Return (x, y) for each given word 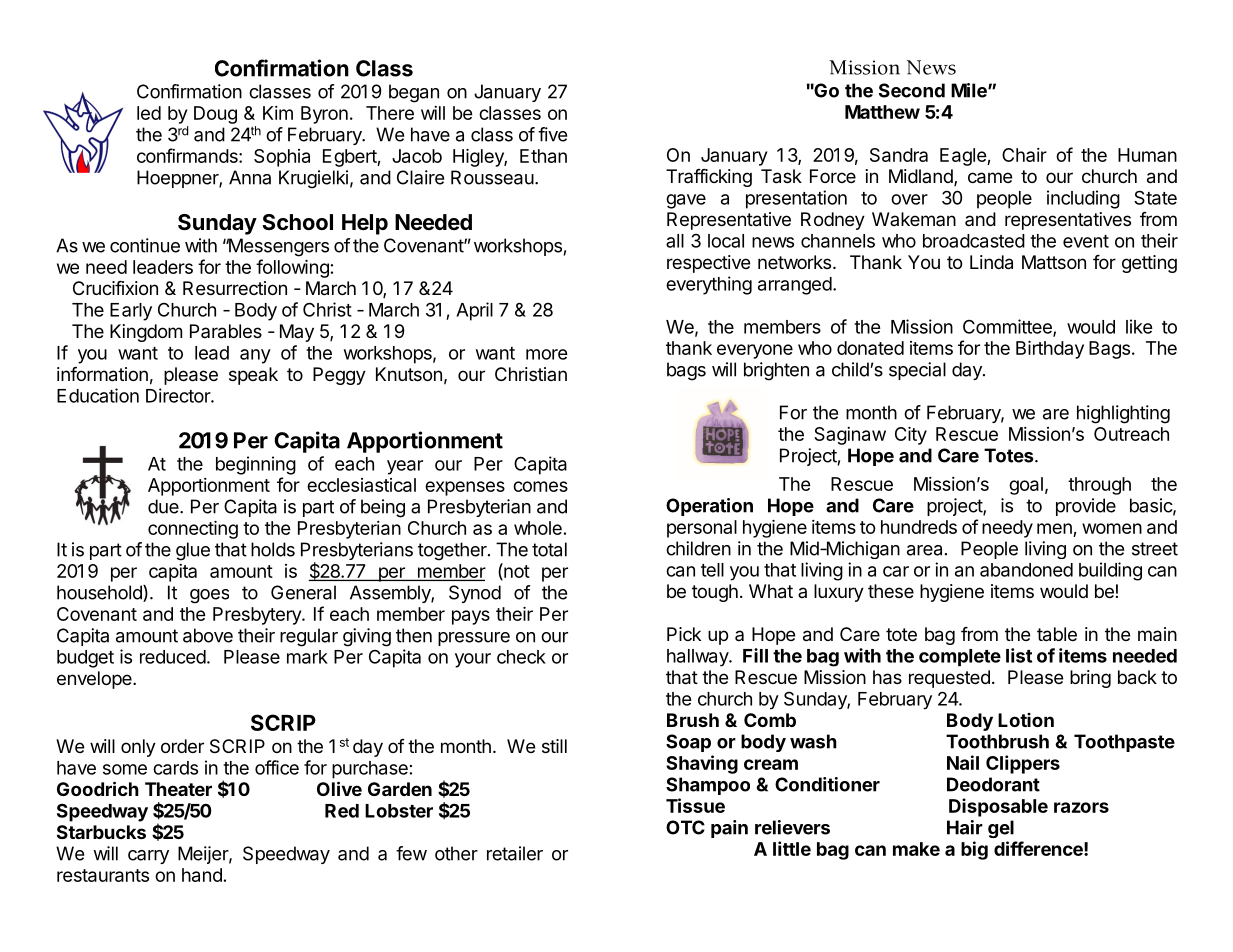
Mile (970, 90)
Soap (688, 743)
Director (179, 395)
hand (202, 875)
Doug (215, 115)
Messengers (277, 247)
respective (708, 264)
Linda (991, 262)
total (549, 549)
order (182, 746)
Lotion (1026, 720)
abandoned (1026, 570)
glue (193, 551)
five (552, 134)
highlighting (1123, 414)
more (547, 354)
